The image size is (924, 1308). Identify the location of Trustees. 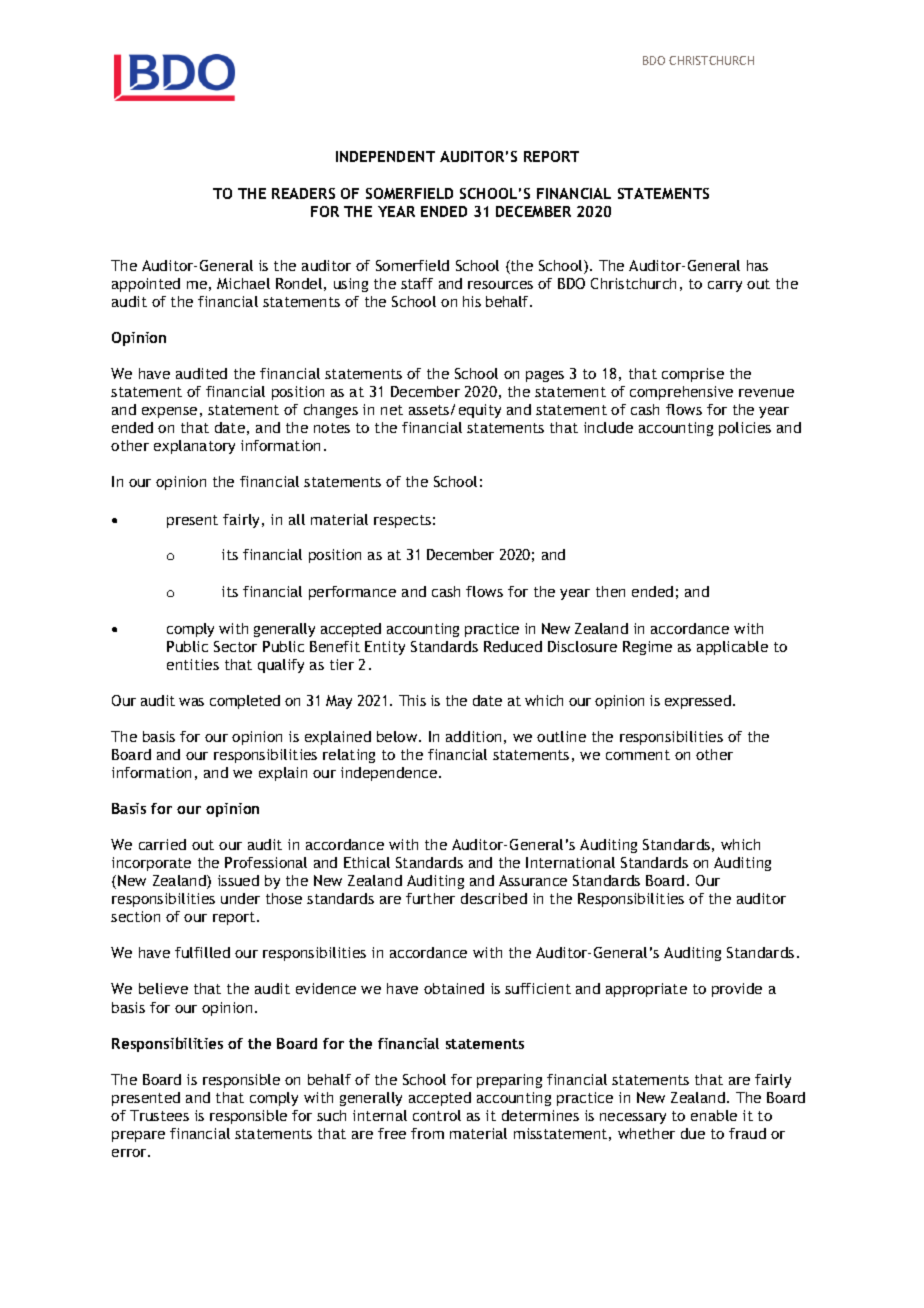
(159, 1115).
